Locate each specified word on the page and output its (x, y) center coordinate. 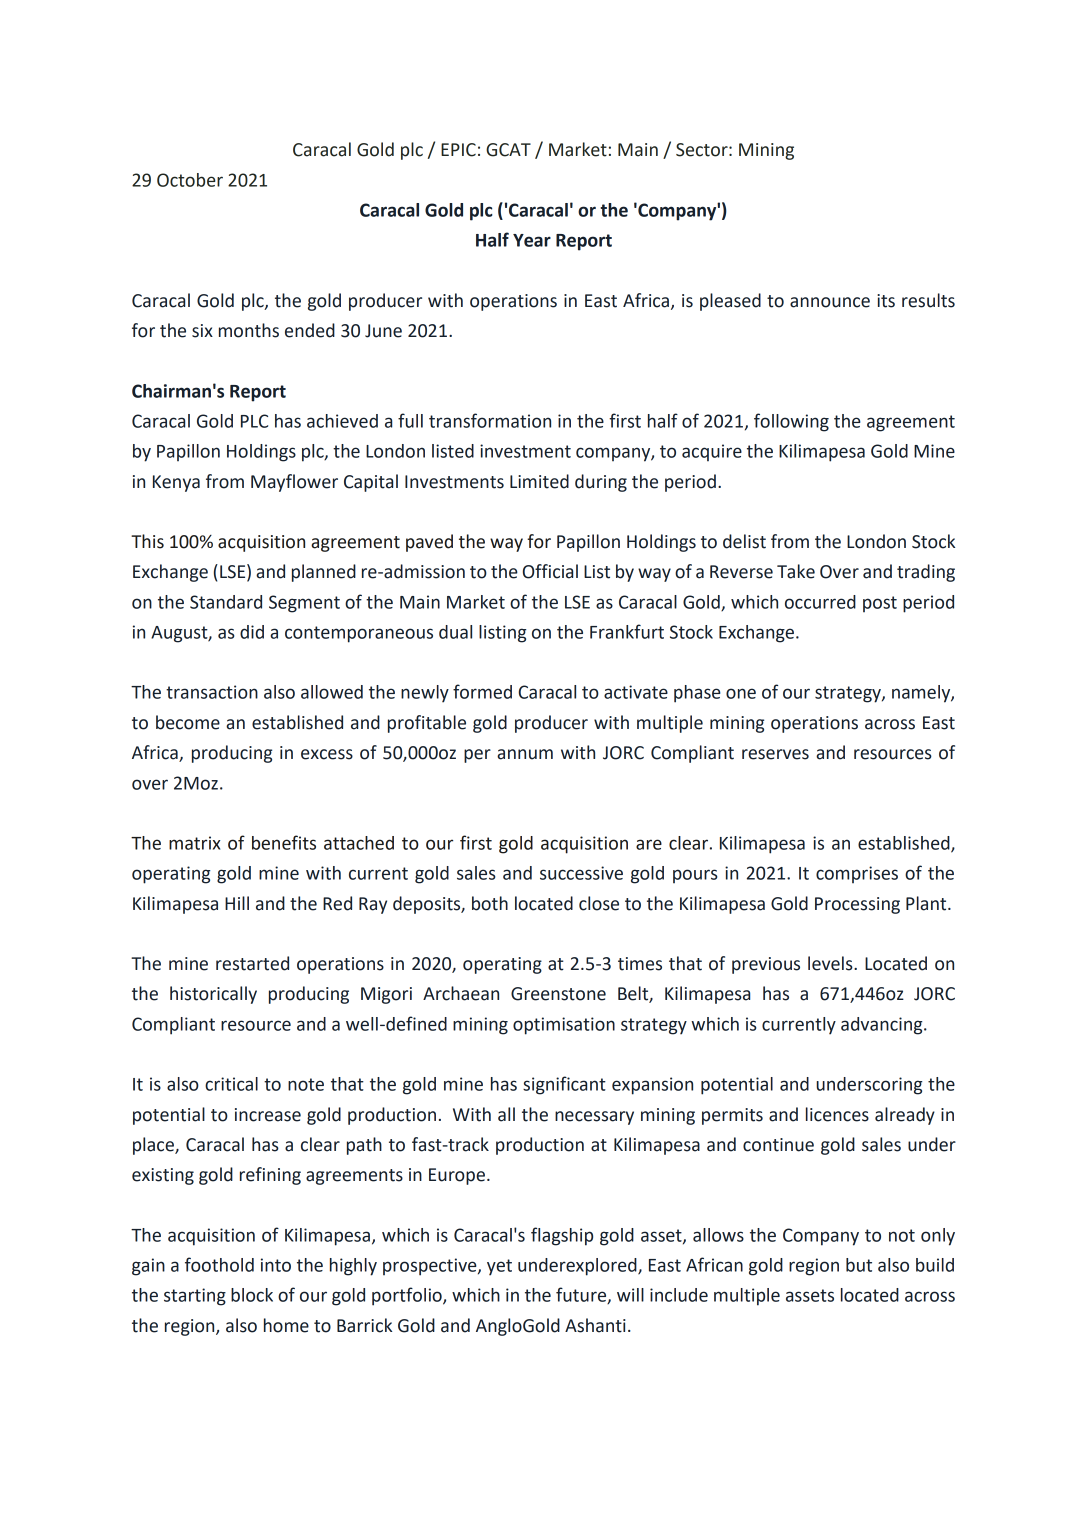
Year (532, 240)
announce (830, 302)
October (190, 180)
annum (525, 754)
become (188, 722)
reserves (775, 754)
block (252, 1295)
